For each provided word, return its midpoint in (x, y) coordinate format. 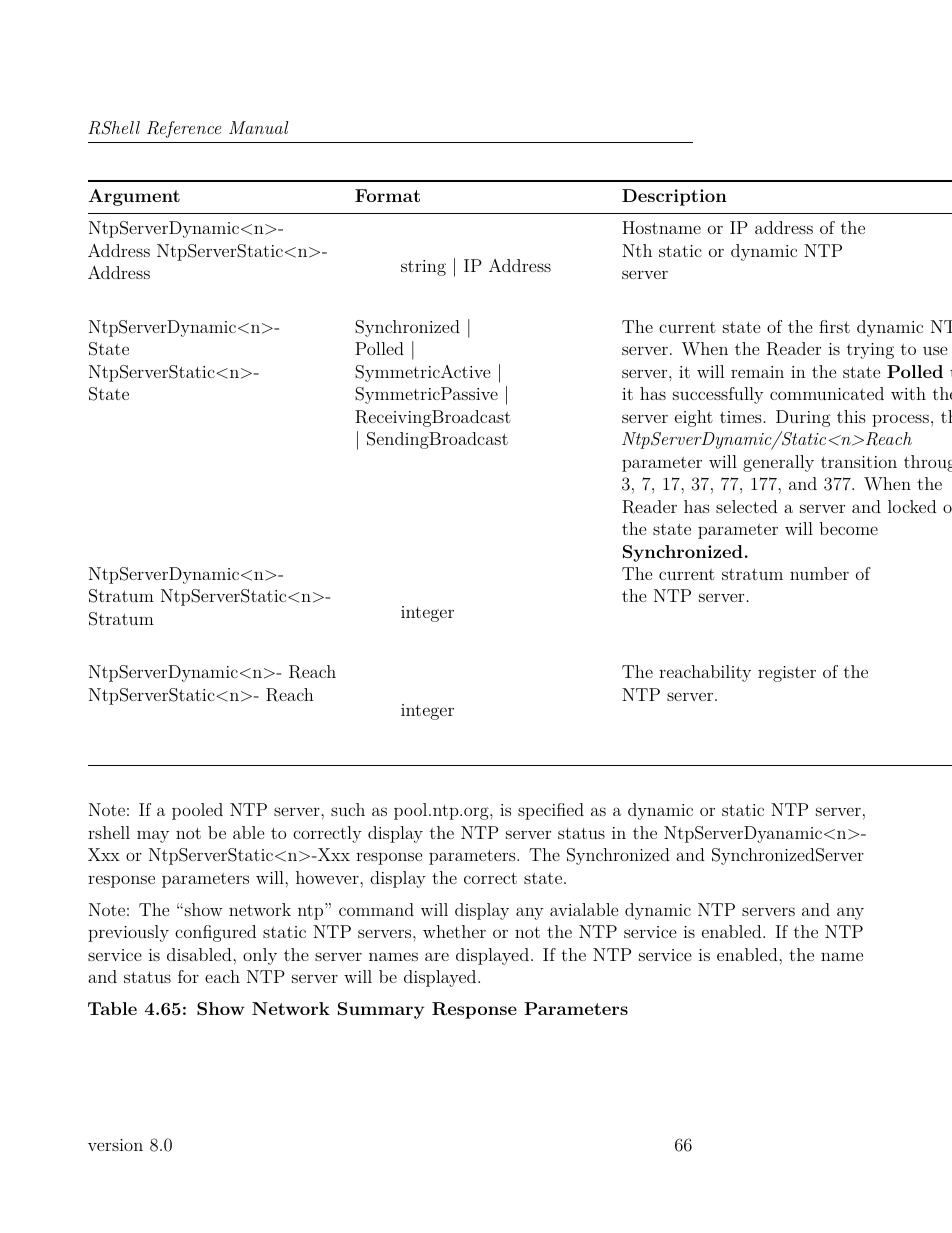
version (115, 1145)
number (819, 573)
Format (387, 195)
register (787, 674)
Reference (184, 129)
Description (674, 197)
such (348, 809)
